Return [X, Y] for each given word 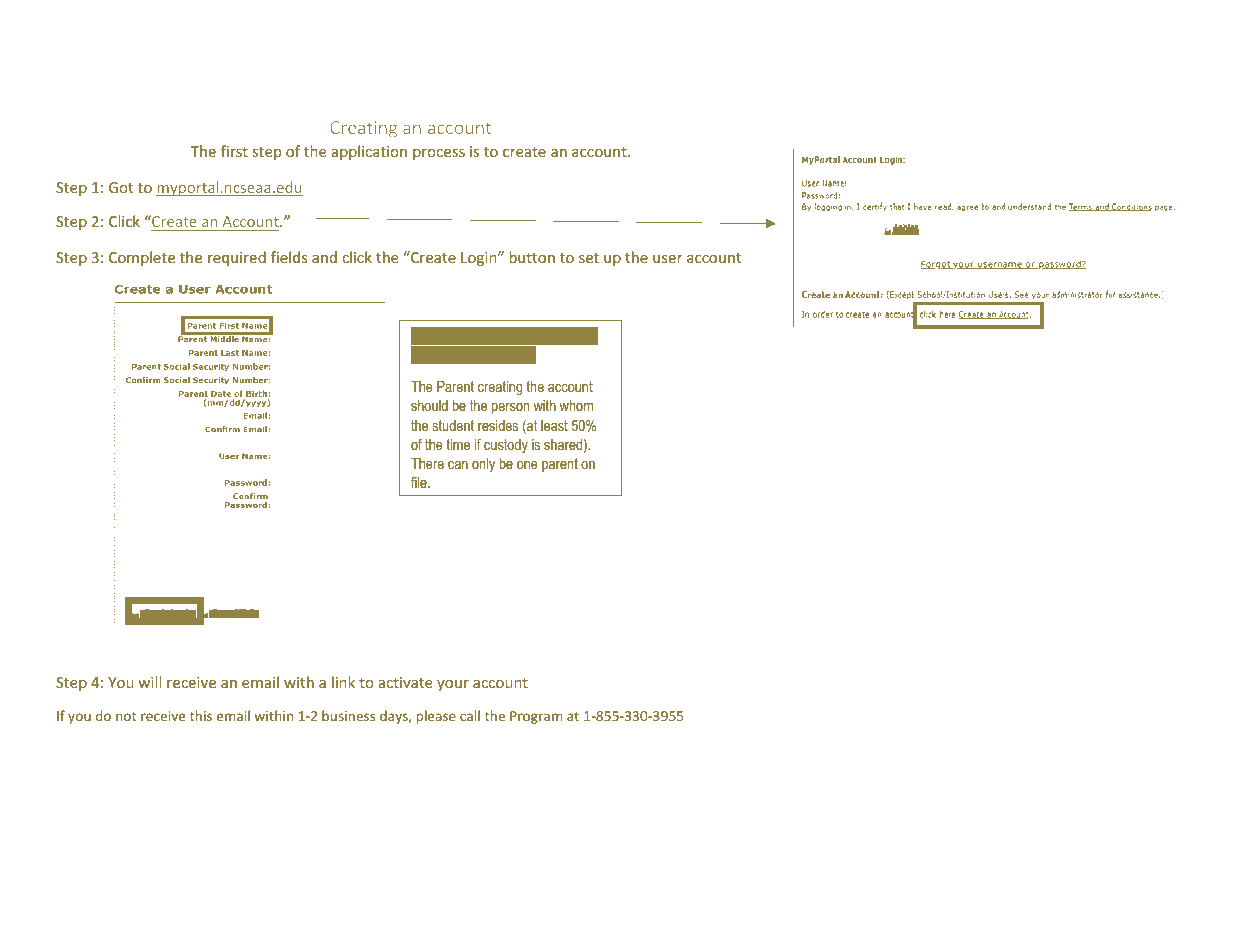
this [201, 715]
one [527, 465]
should [429, 405]
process [439, 154]
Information [525, 335]
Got [121, 187]
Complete [142, 258]
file [420, 482]
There [427, 463]
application [369, 152]
